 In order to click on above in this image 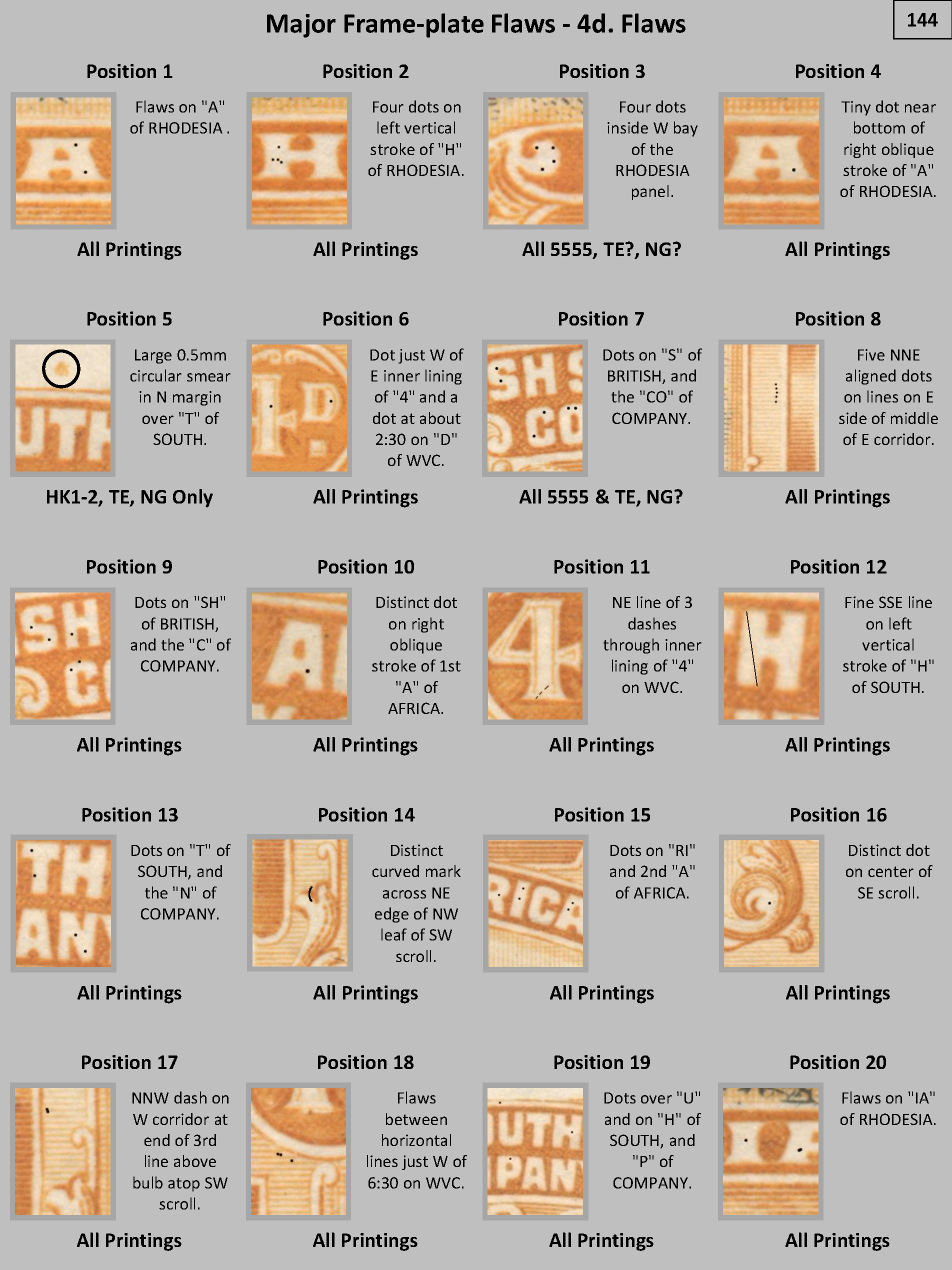, I will do `click(195, 1161)`.
